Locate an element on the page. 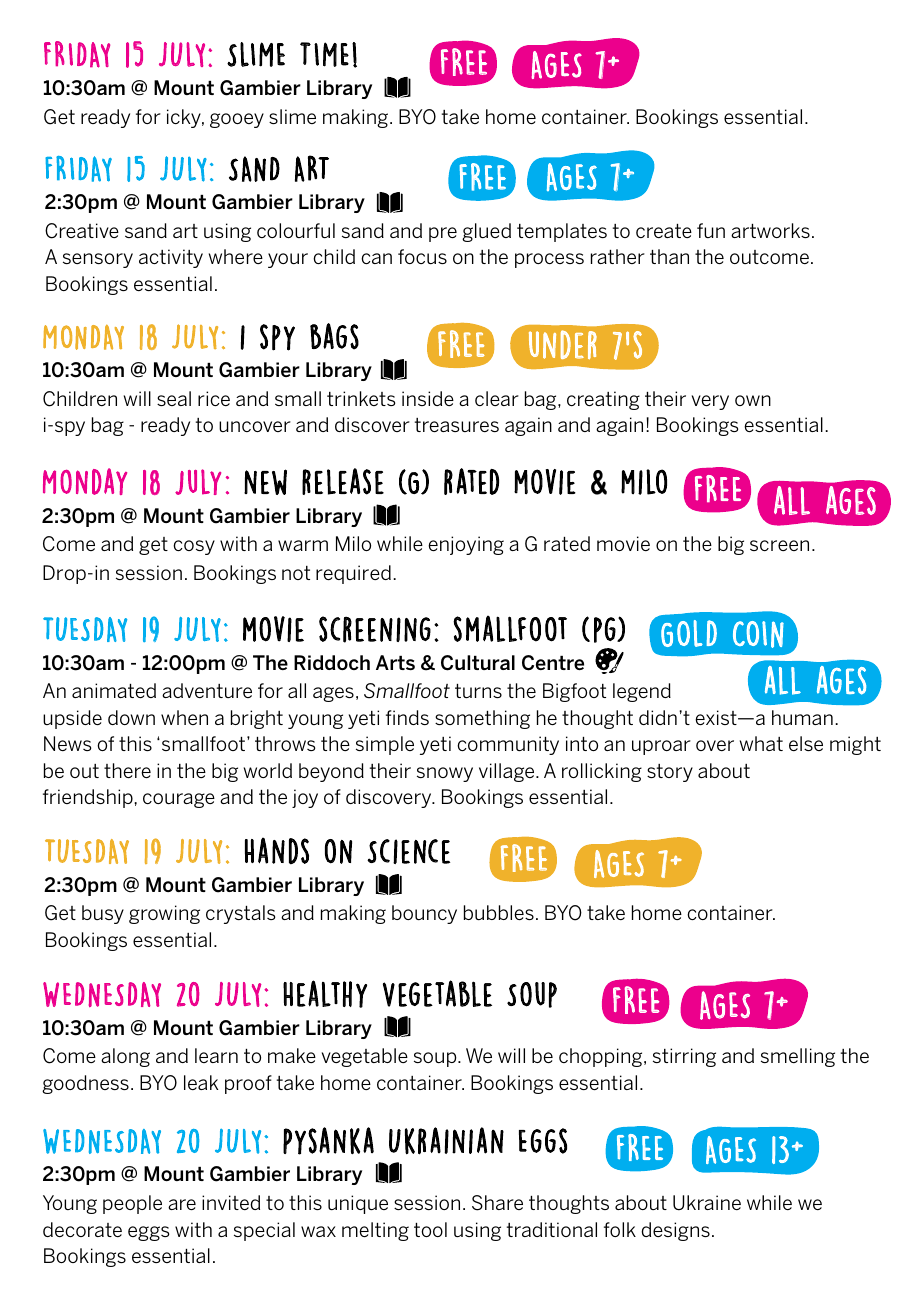 This page has height=1311, width=924. smelling is located at coordinates (798, 1057).
